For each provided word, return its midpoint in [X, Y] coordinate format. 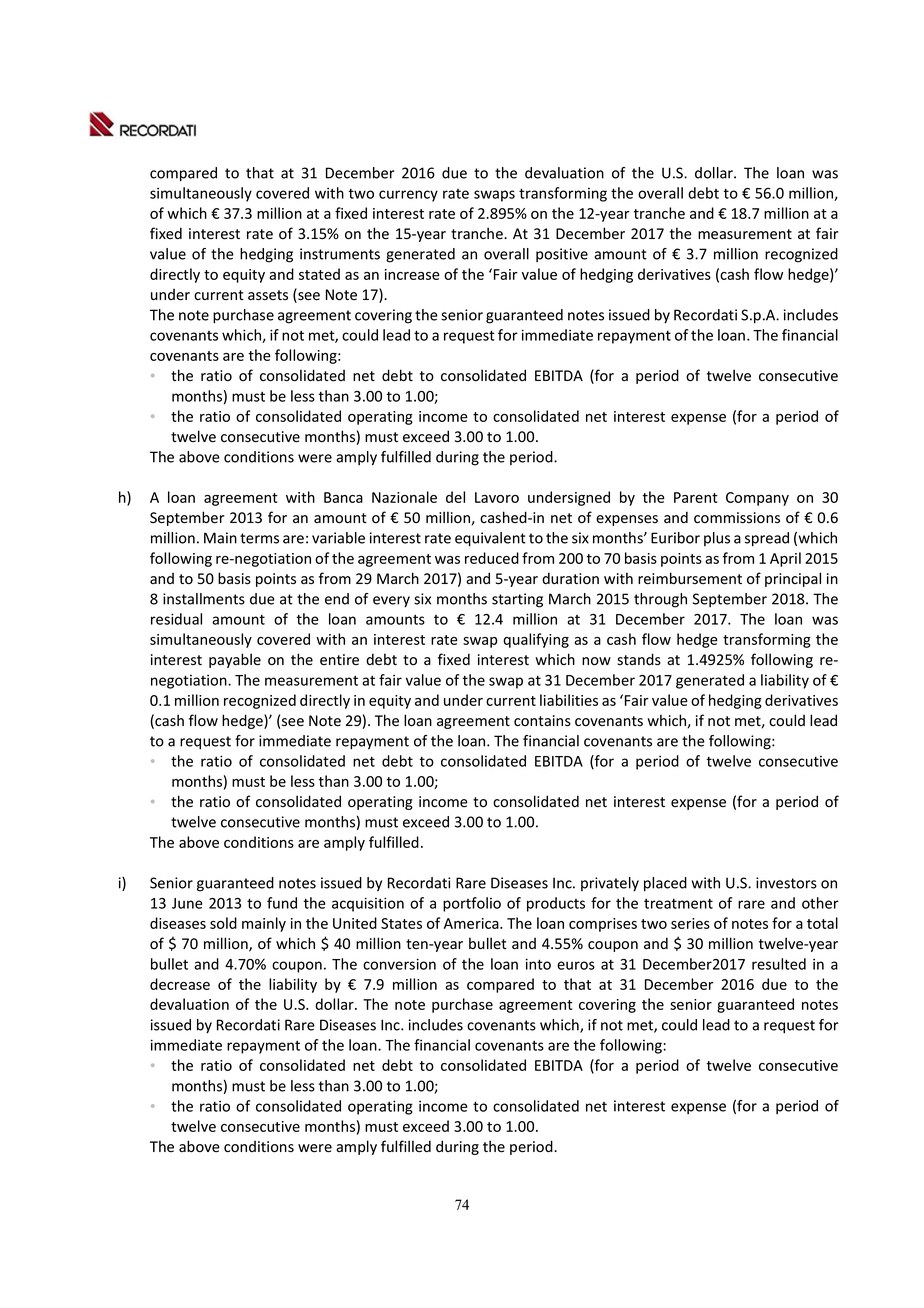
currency [408, 196]
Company [757, 499]
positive [562, 255]
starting [517, 600]
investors [786, 883]
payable [235, 660]
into [538, 964]
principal [793, 579]
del [455, 497]
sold [223, 923]
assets [268, 295]
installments [204, 599]
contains [542, 721]
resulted [779, 964]
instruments [340, 254]
